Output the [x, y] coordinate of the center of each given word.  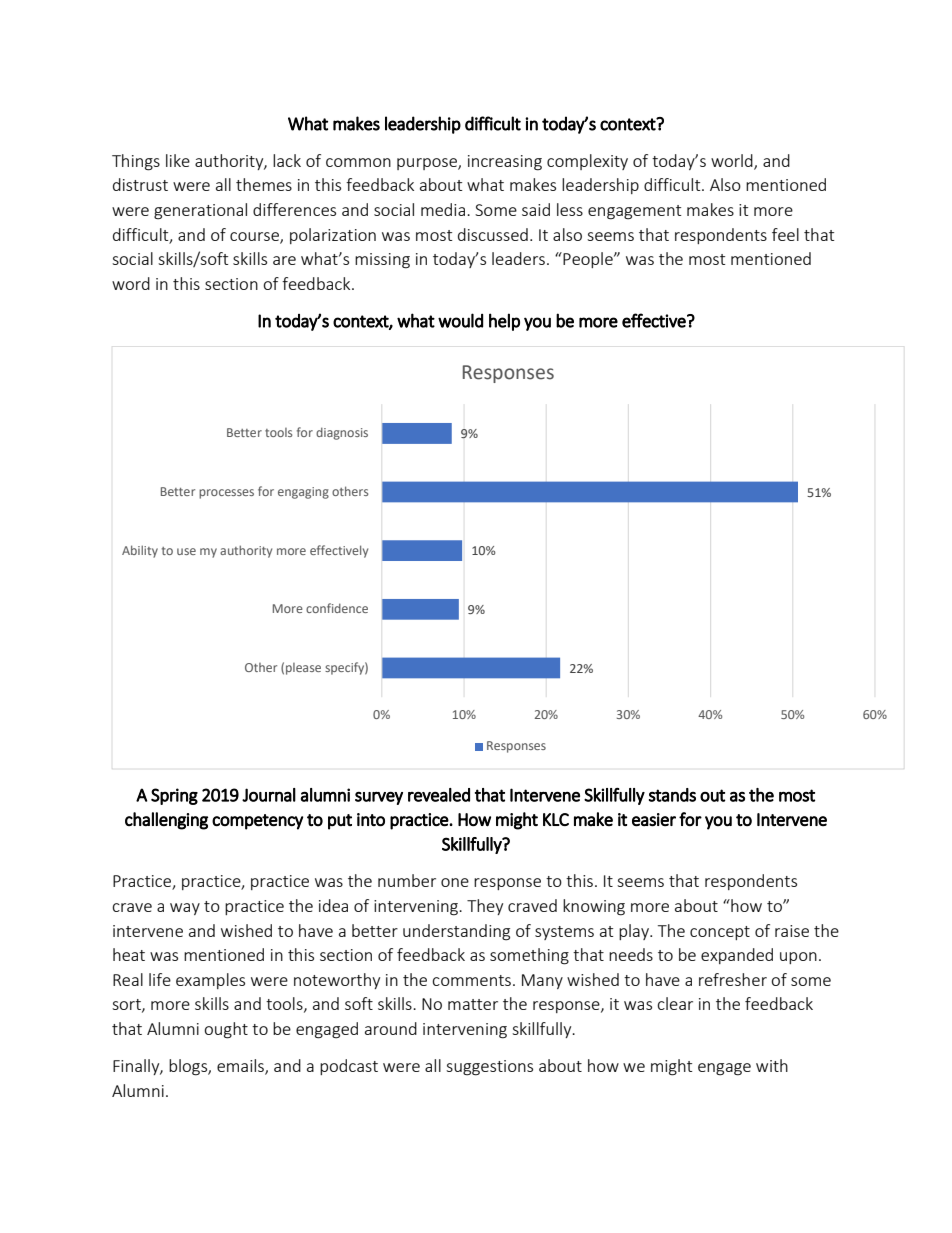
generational [200, 211]
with [772, 1065]
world [733, 161]
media [443, 209]
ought [226, 1030]
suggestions [489, 1068]
